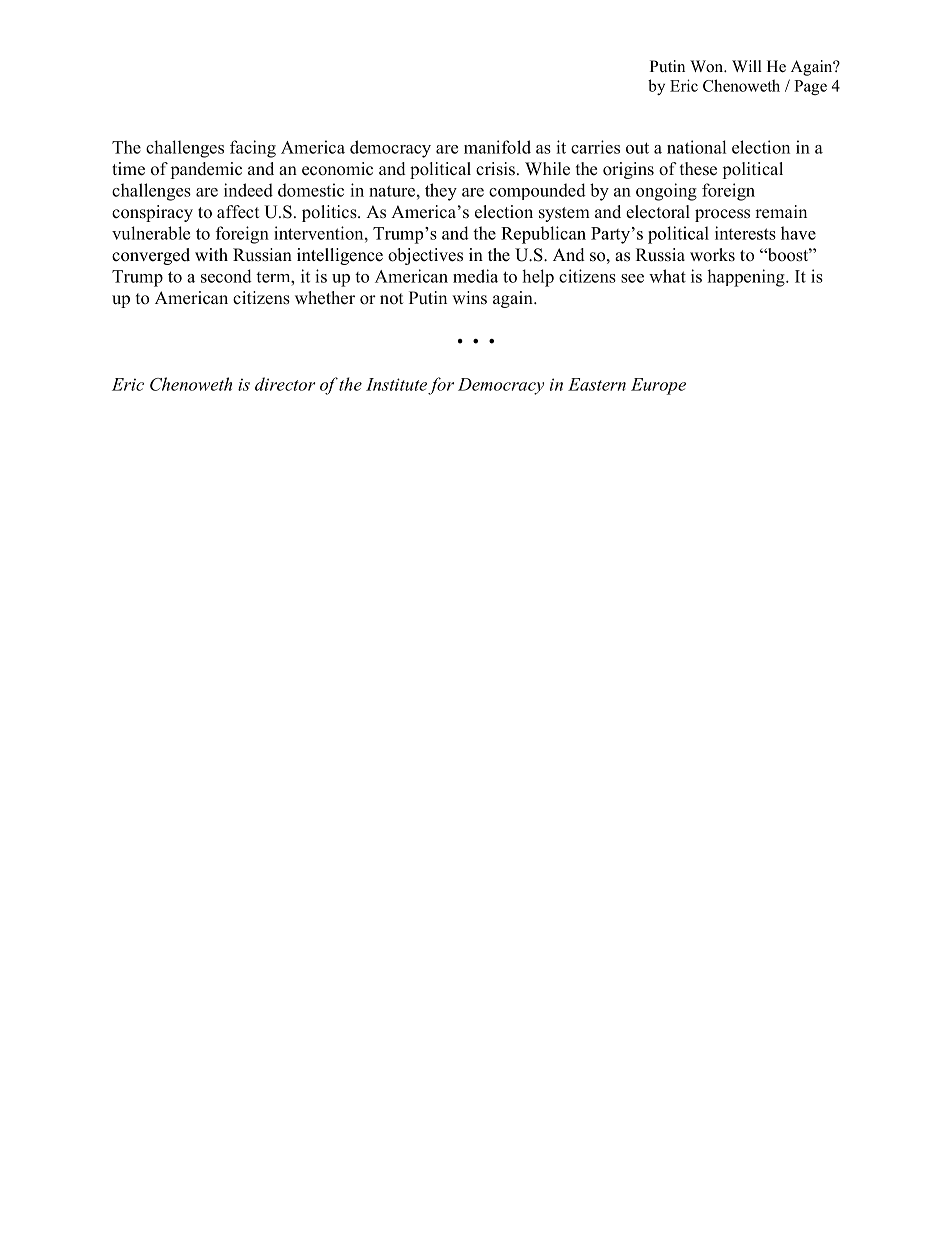  What do you see at coordinates (206, 170) in the page?
I see `pandemic` at bounding box center [206, 170].
